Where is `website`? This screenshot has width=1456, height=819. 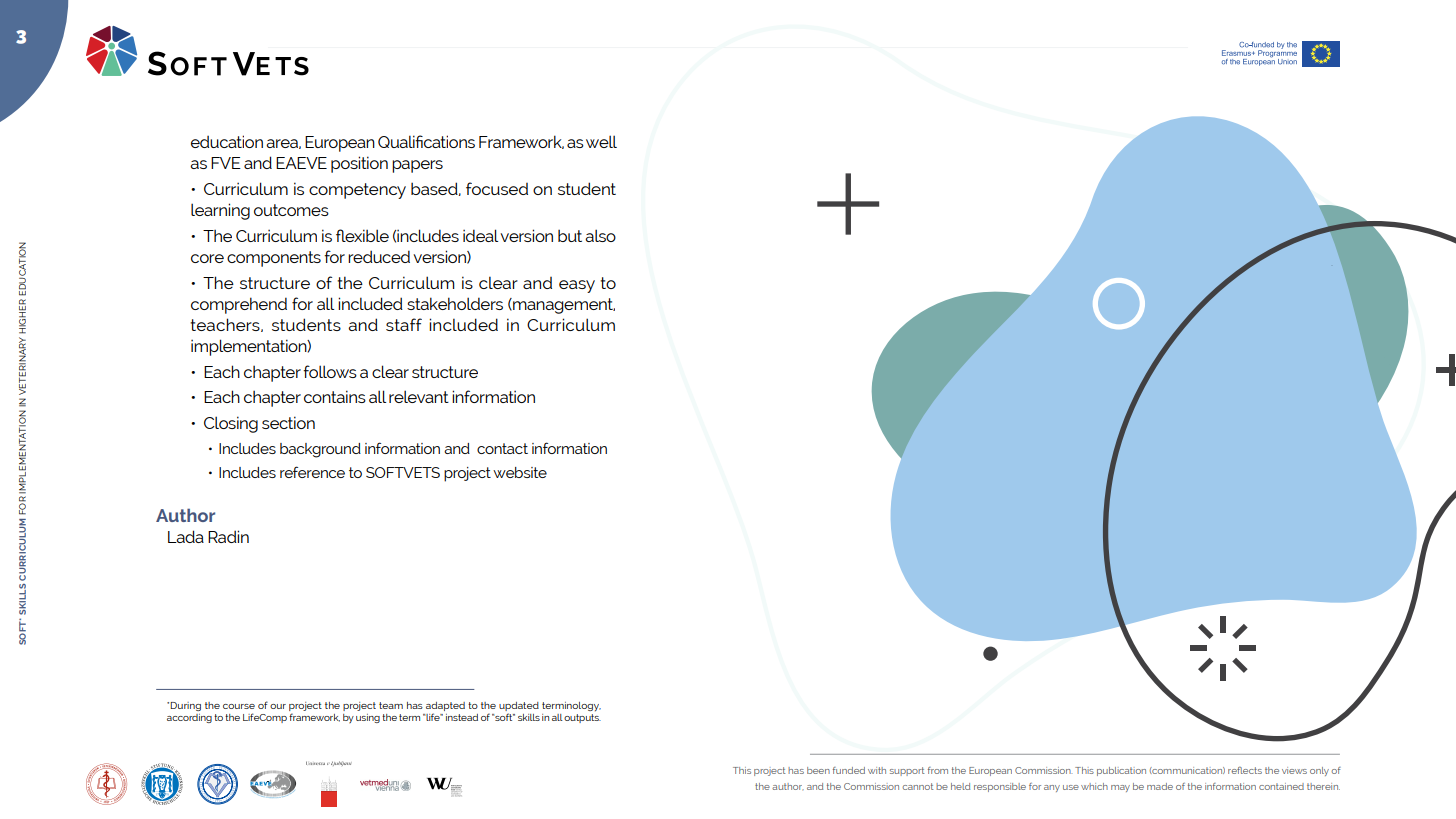 website is located at coordinates (520, 472).
